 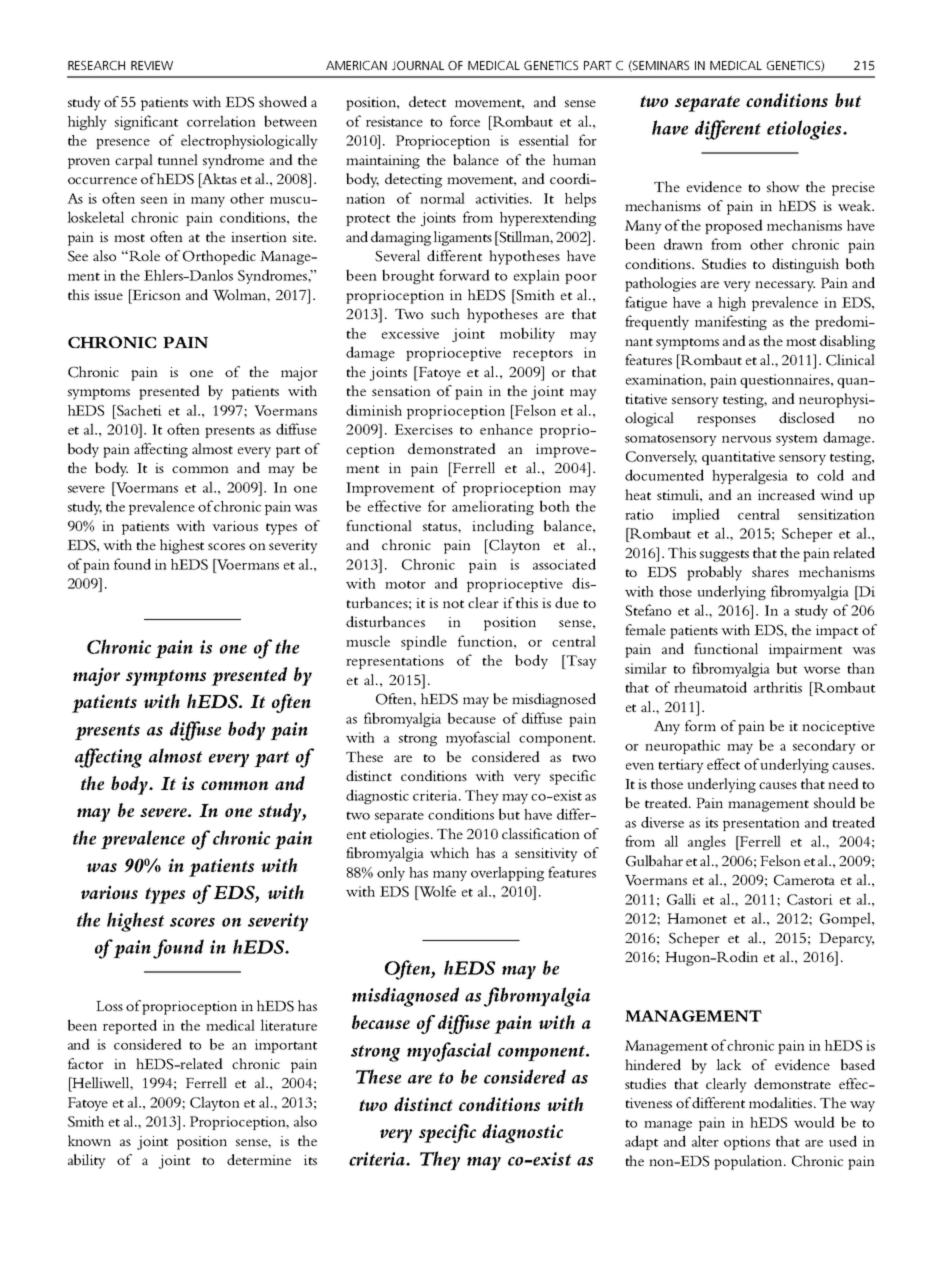 I want to click on precise, so click(x=853, y=189).
